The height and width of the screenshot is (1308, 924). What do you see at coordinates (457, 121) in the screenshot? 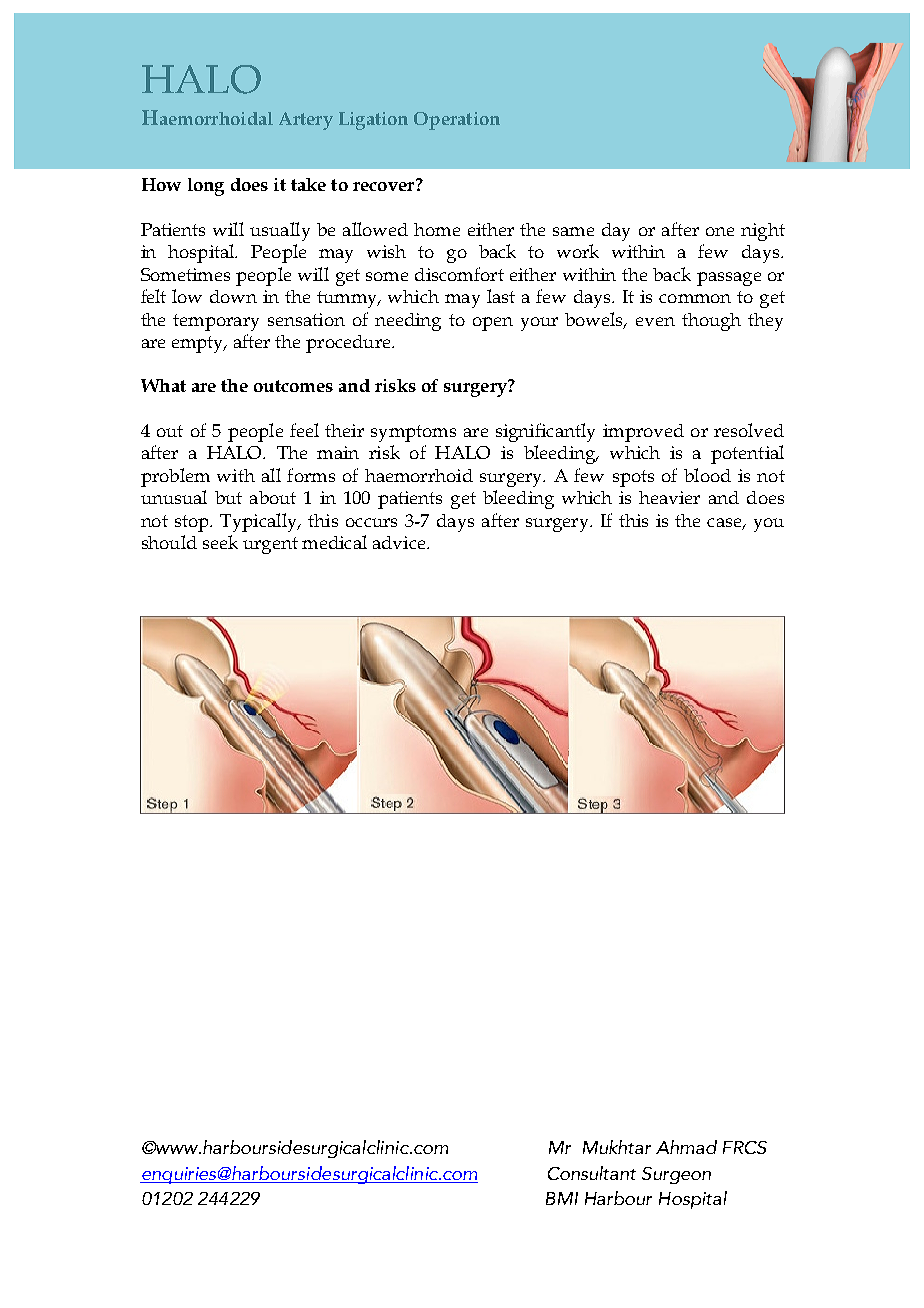
I see `Operation` at bounding box center [457, 121].
